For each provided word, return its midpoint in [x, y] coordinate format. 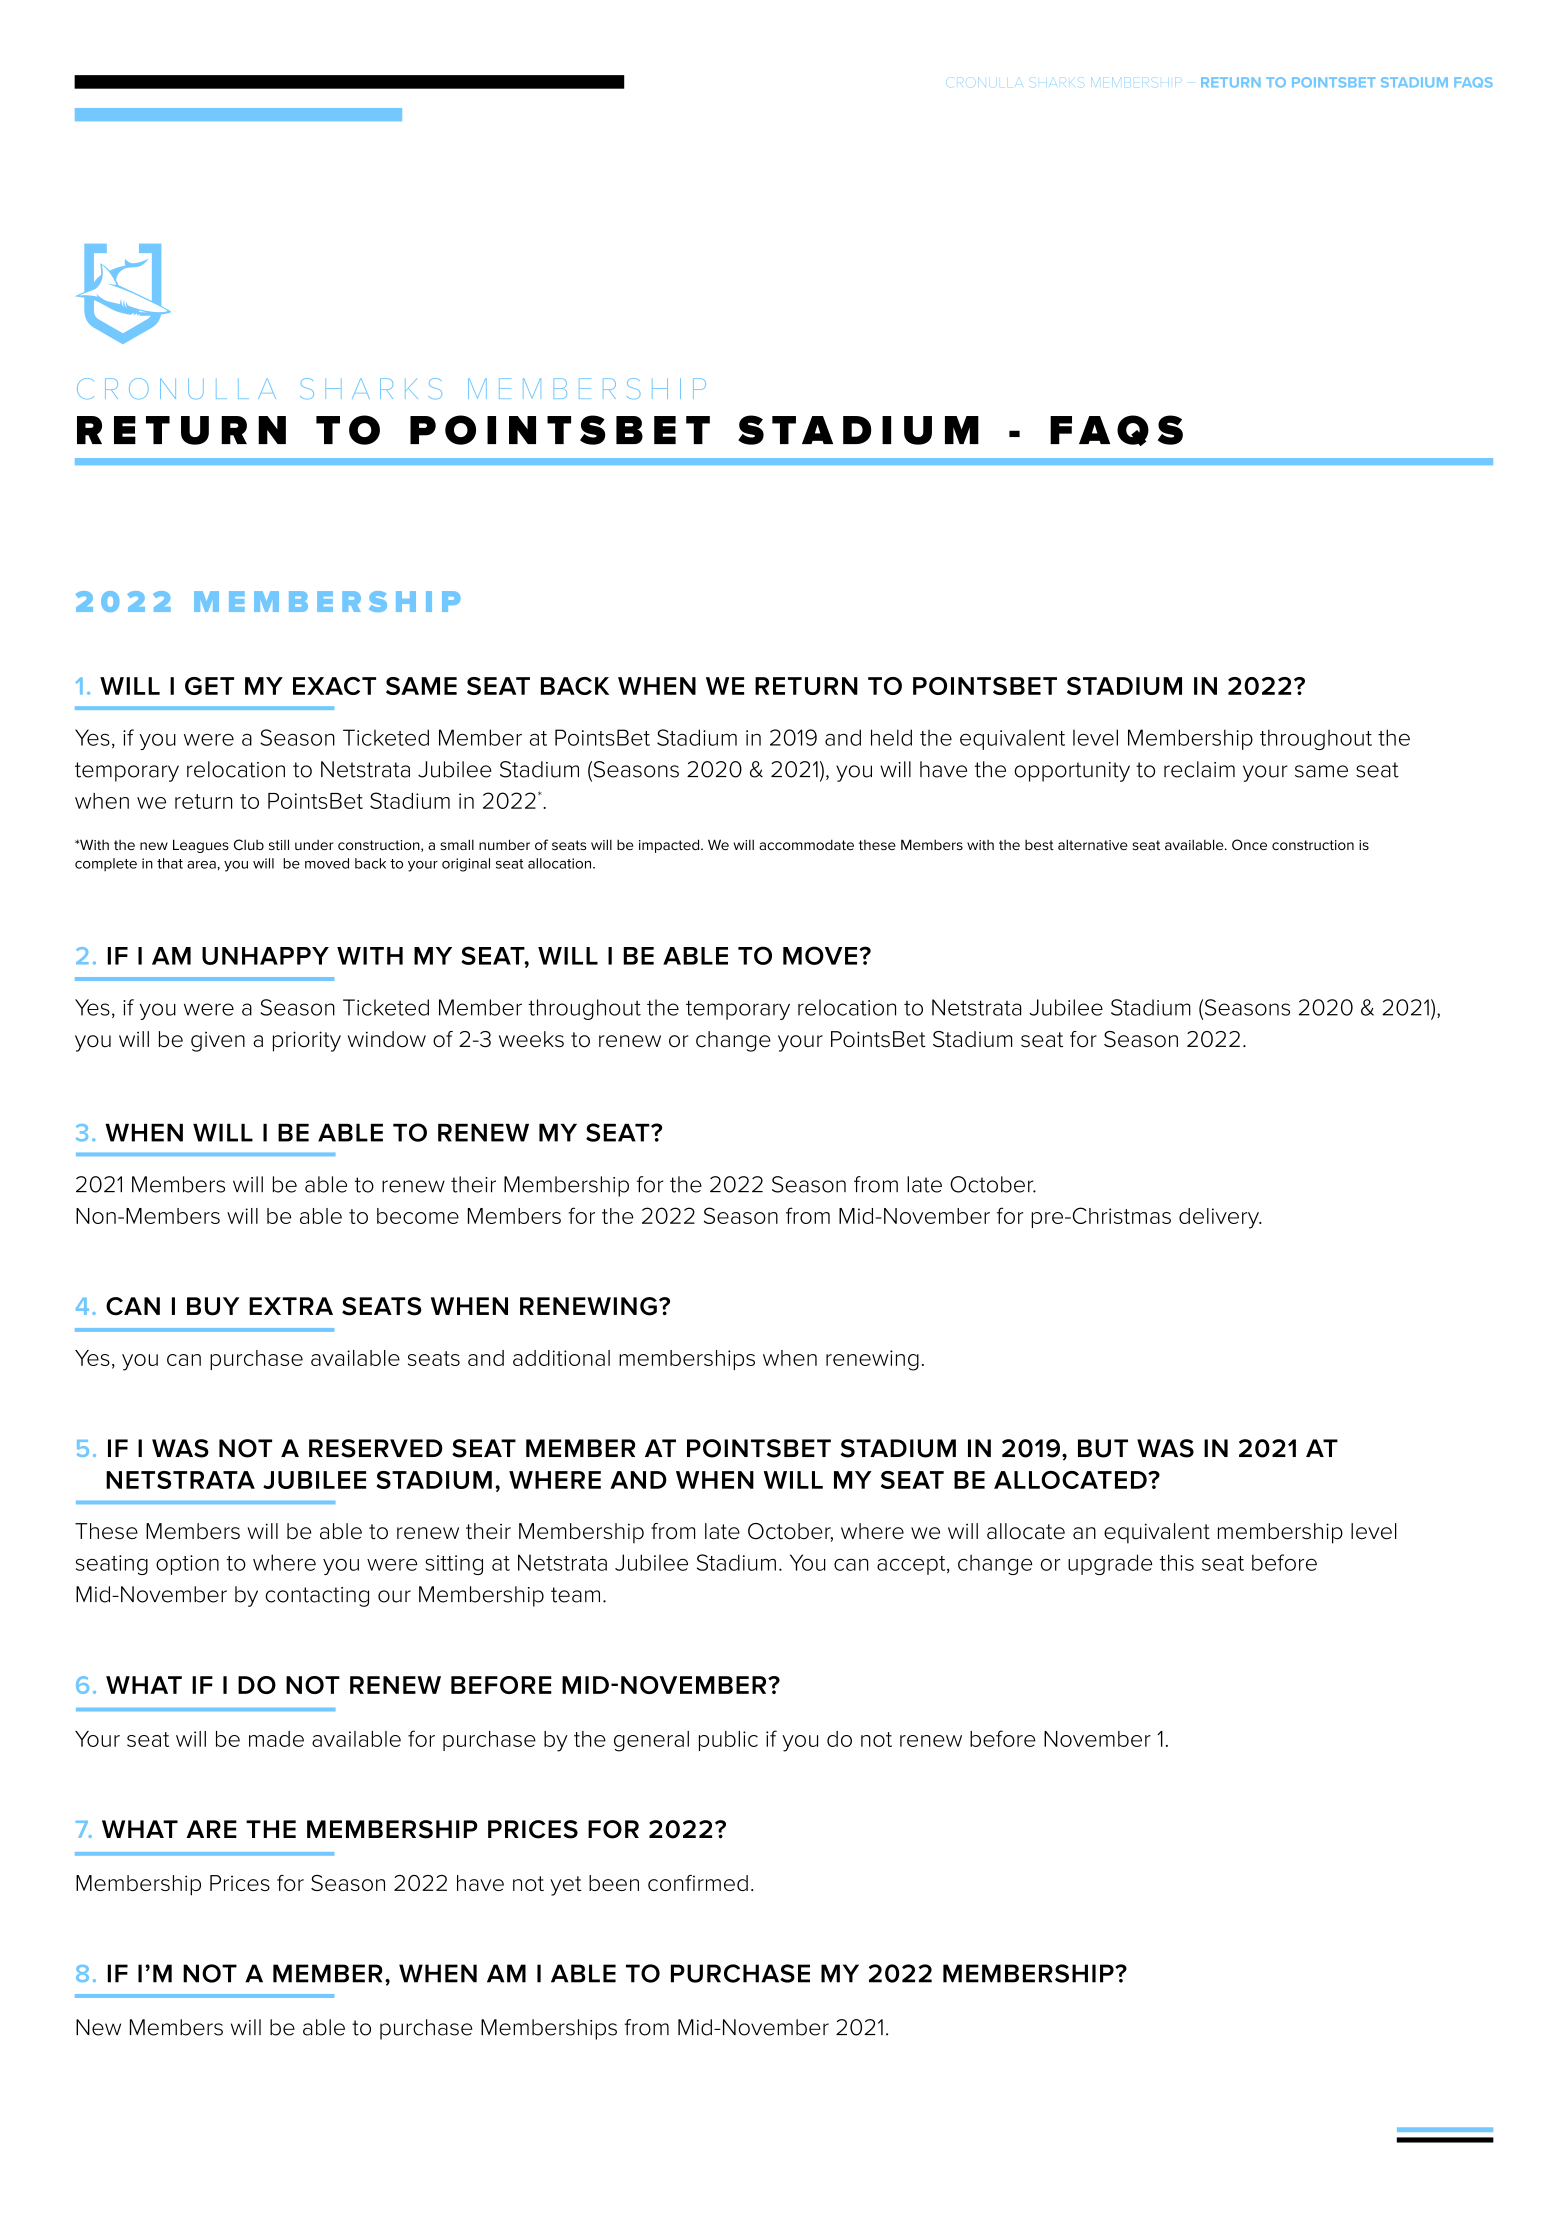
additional [561, 1358]
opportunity [1072, 772]
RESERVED [376, 1448]
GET [209, 686]
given [218, 1041]
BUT [1103, 1448]
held [891, 737]
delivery [1220, 1218]
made [276, 1739]
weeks [531, 1039]
